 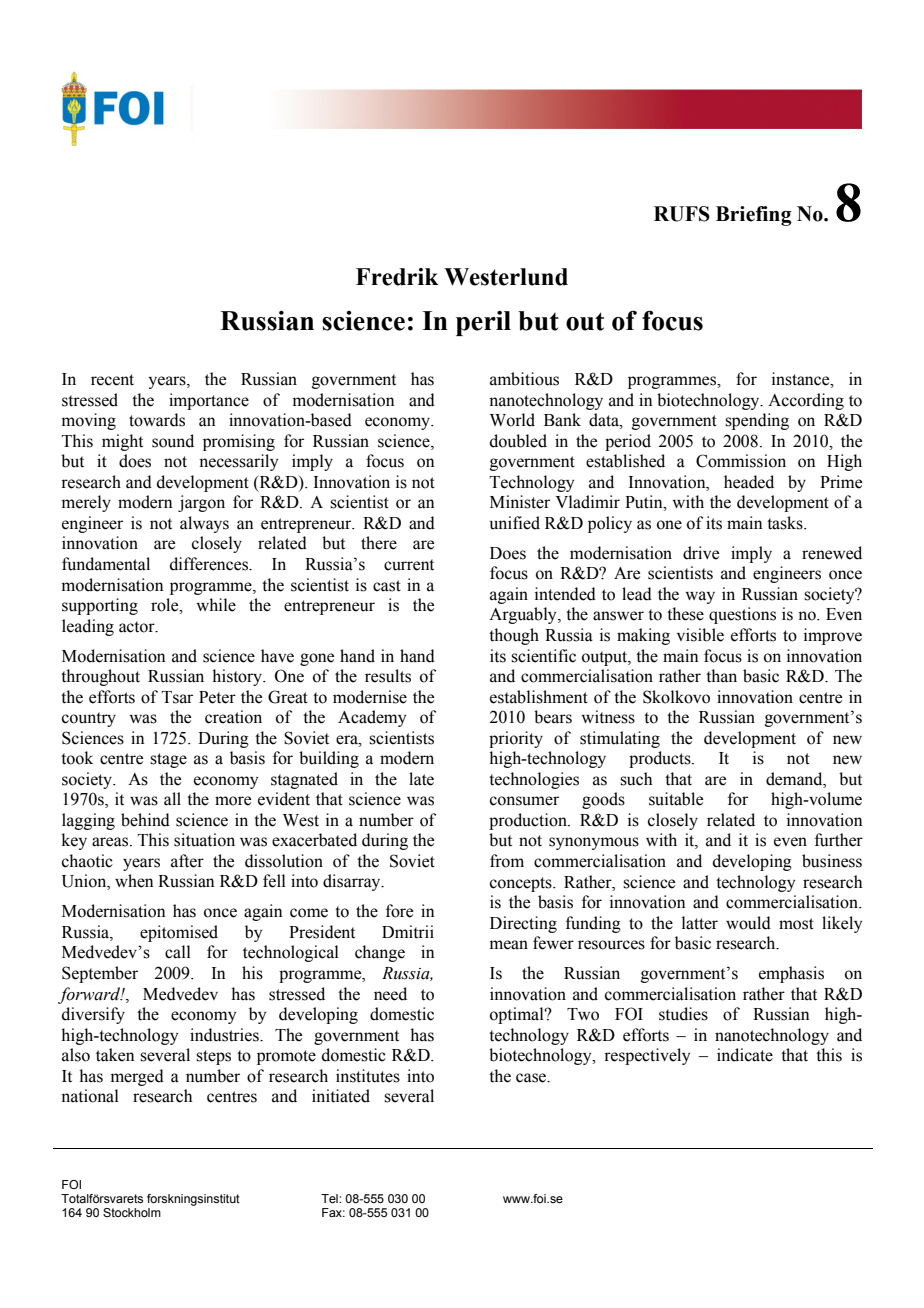 I want to click on Tel, so click(x=330, y=1198).
